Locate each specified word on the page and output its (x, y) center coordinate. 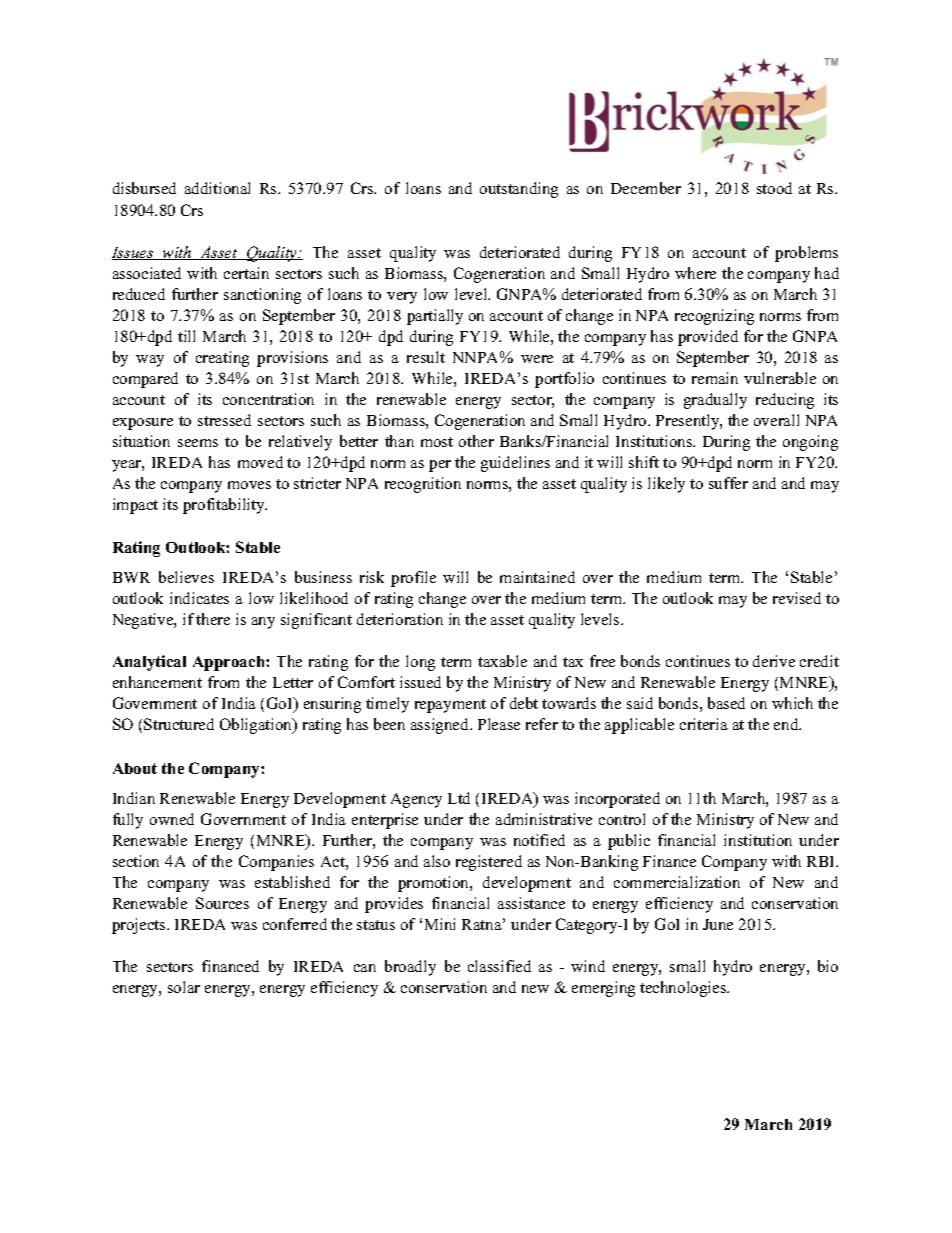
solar (184, 987)
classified (499, 966)
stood (774, 188)
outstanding (519, 190)
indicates (199, 598)
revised (797, 598)
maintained (537, 577)
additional (217, 188)
